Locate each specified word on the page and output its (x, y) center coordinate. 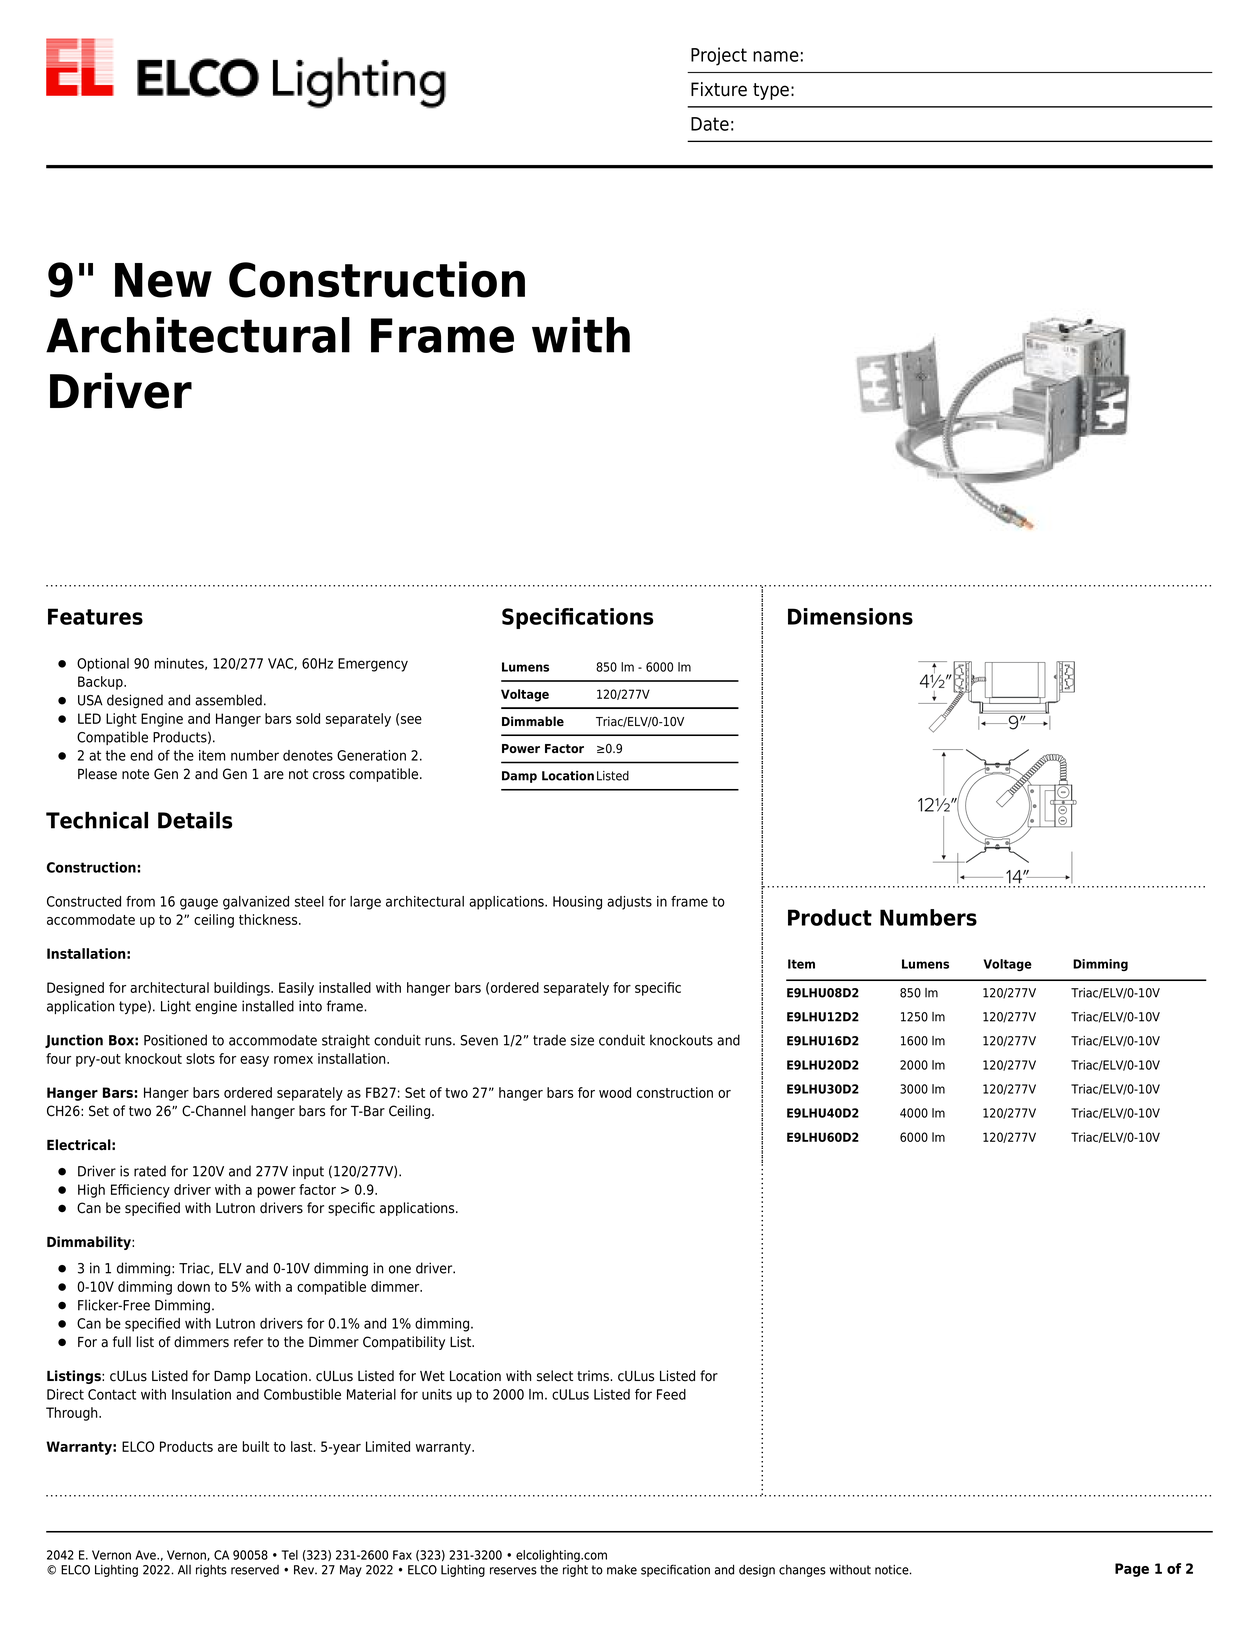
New (163, 280)
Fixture (719, 89)
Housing (577, 903)
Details (195, 820)
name (776, 56)
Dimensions (850, 616)
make (622, 1570)
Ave (146, 1555)
